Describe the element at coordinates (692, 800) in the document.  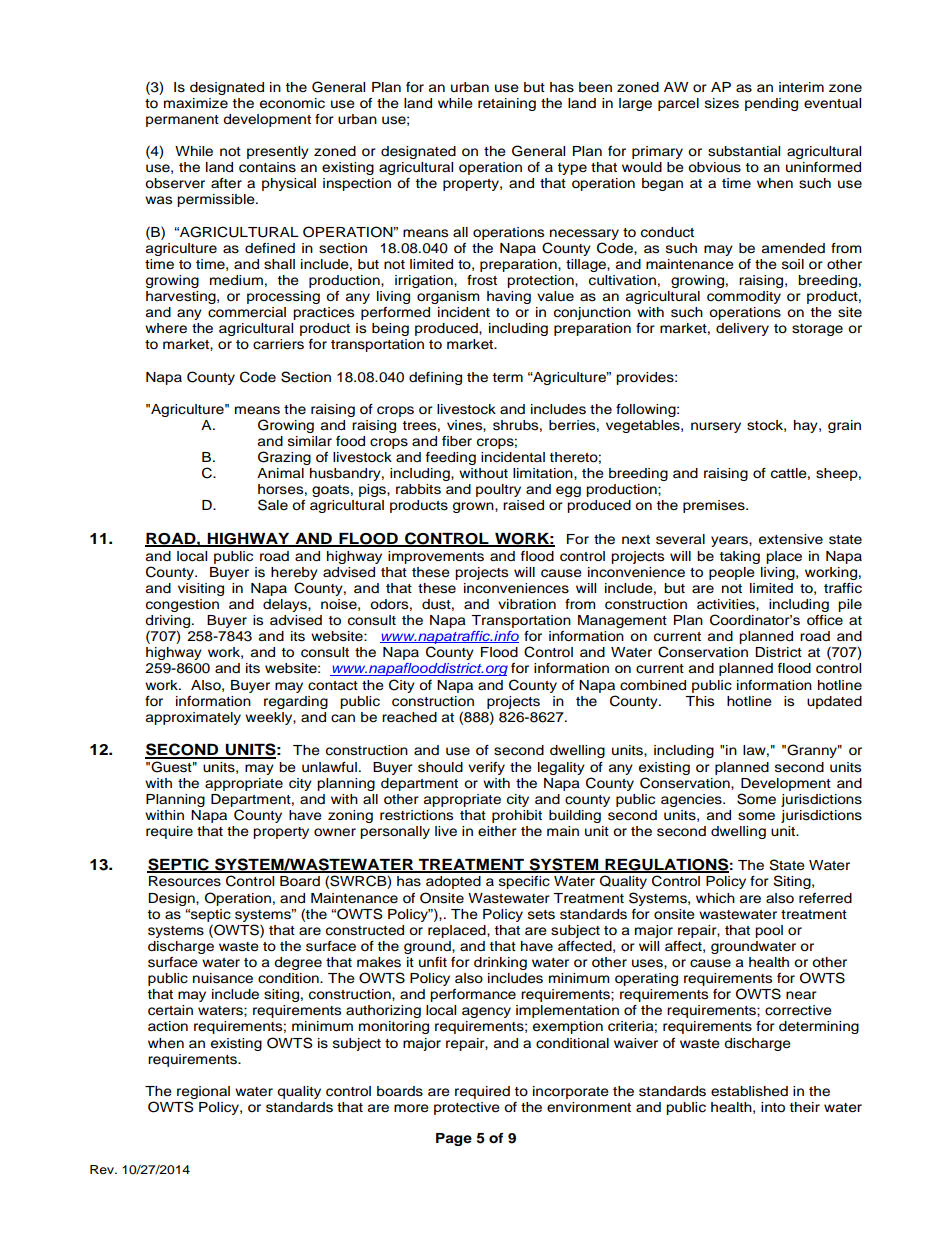
I see `agencies` at that location.
